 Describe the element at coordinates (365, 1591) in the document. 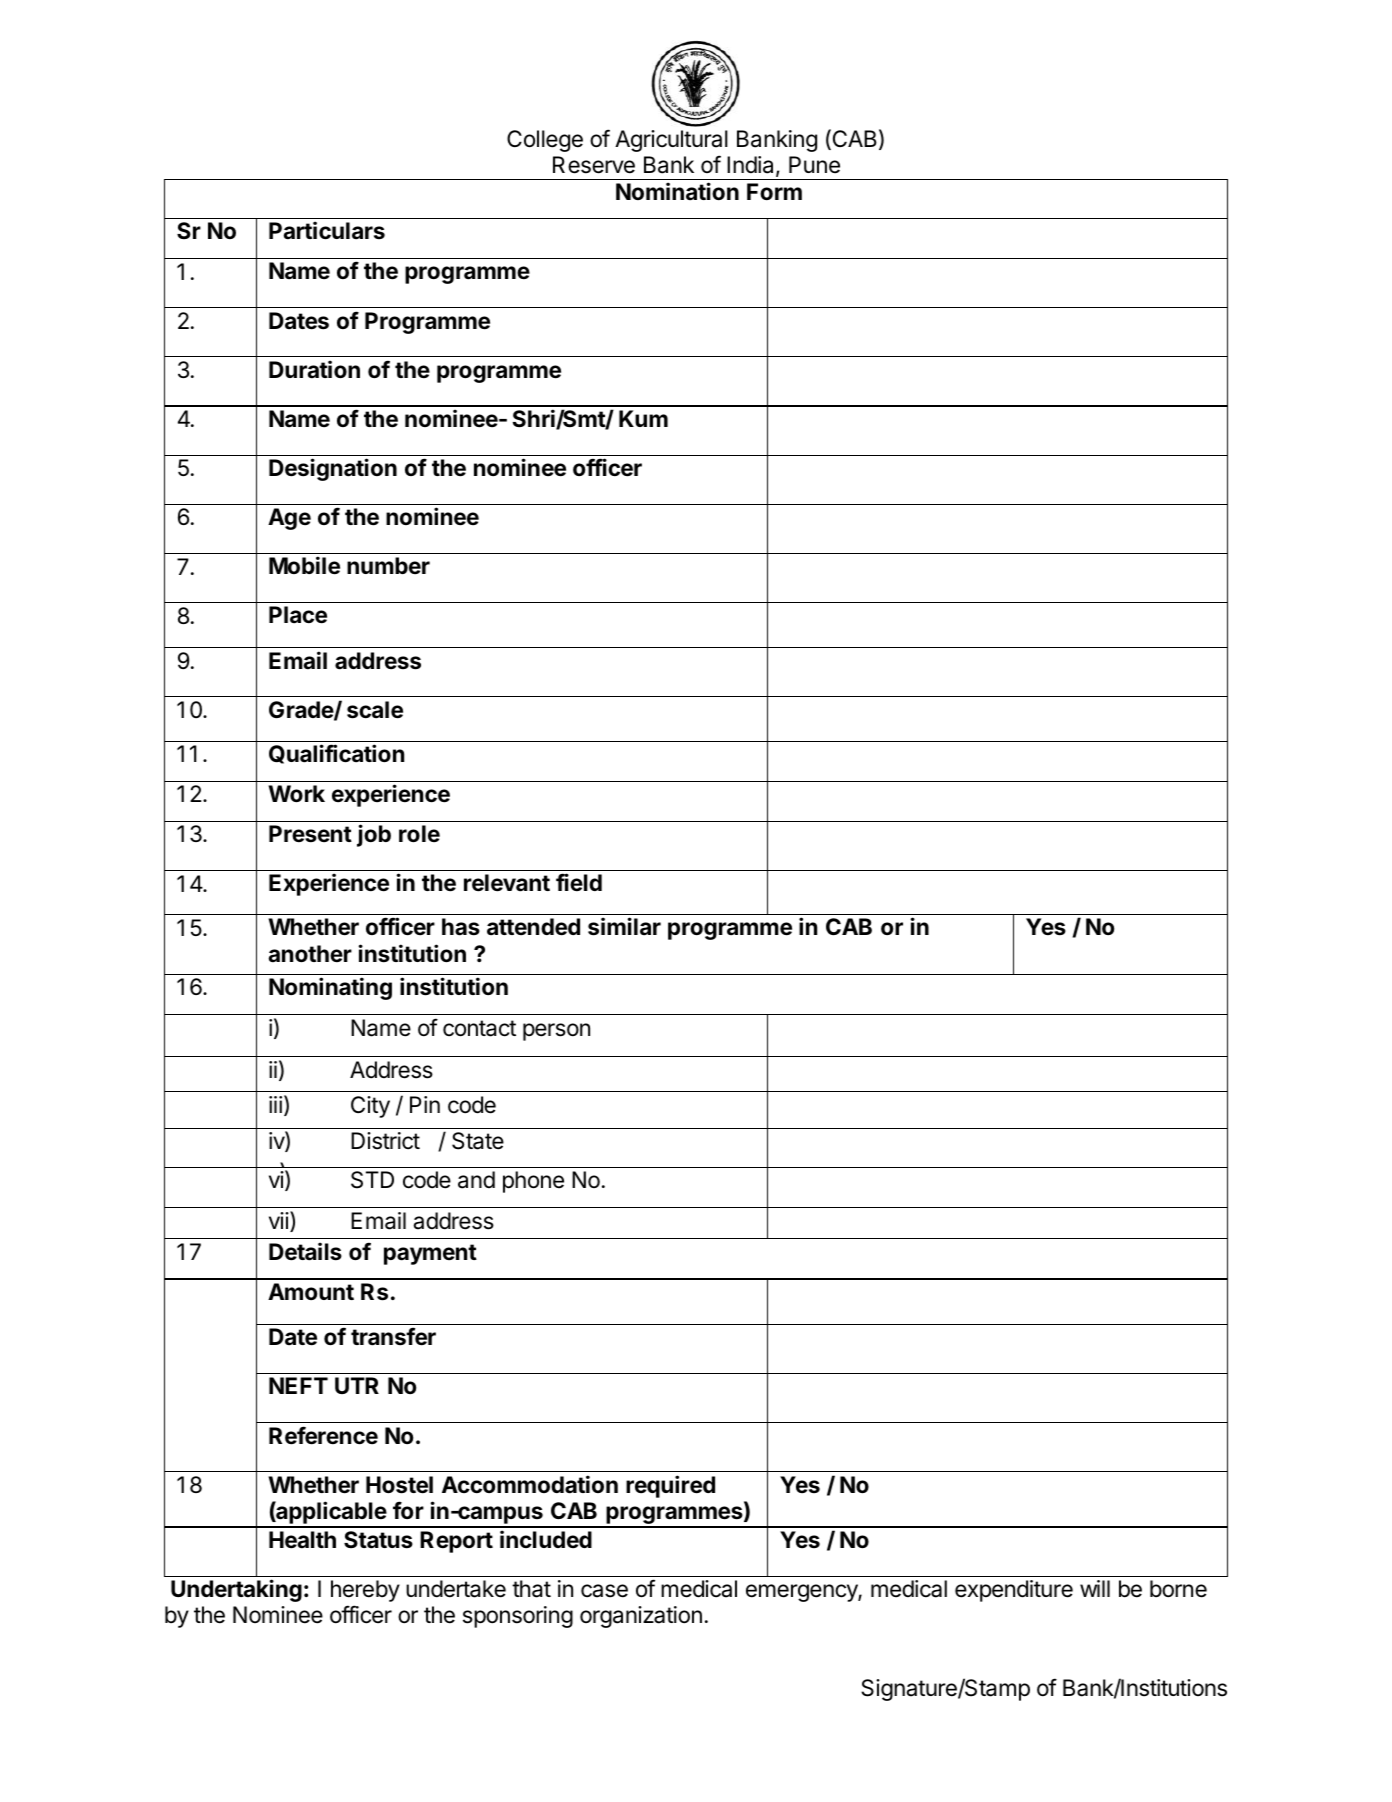

I see `hereby` at that location.
